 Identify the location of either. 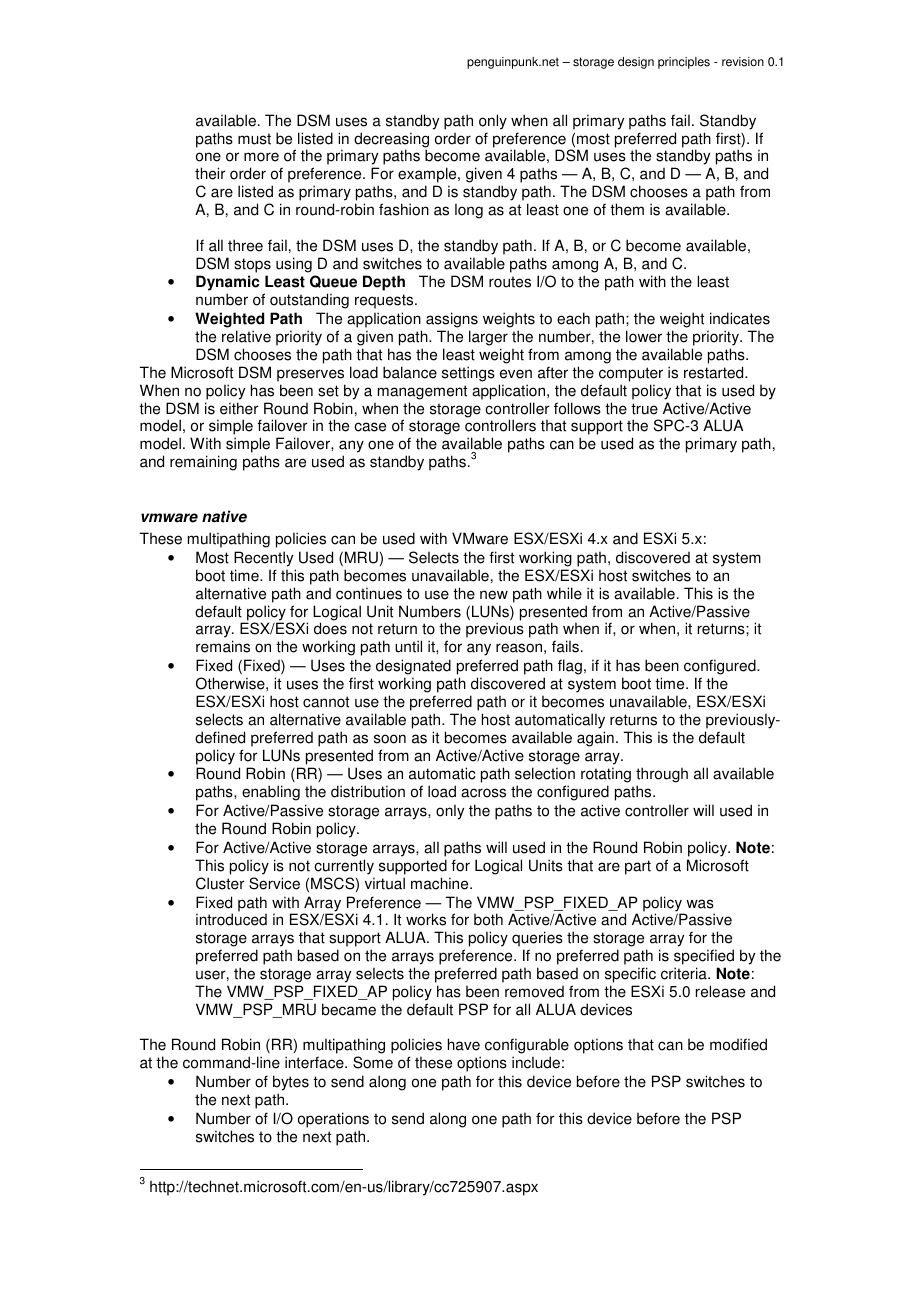
(239, 408).
